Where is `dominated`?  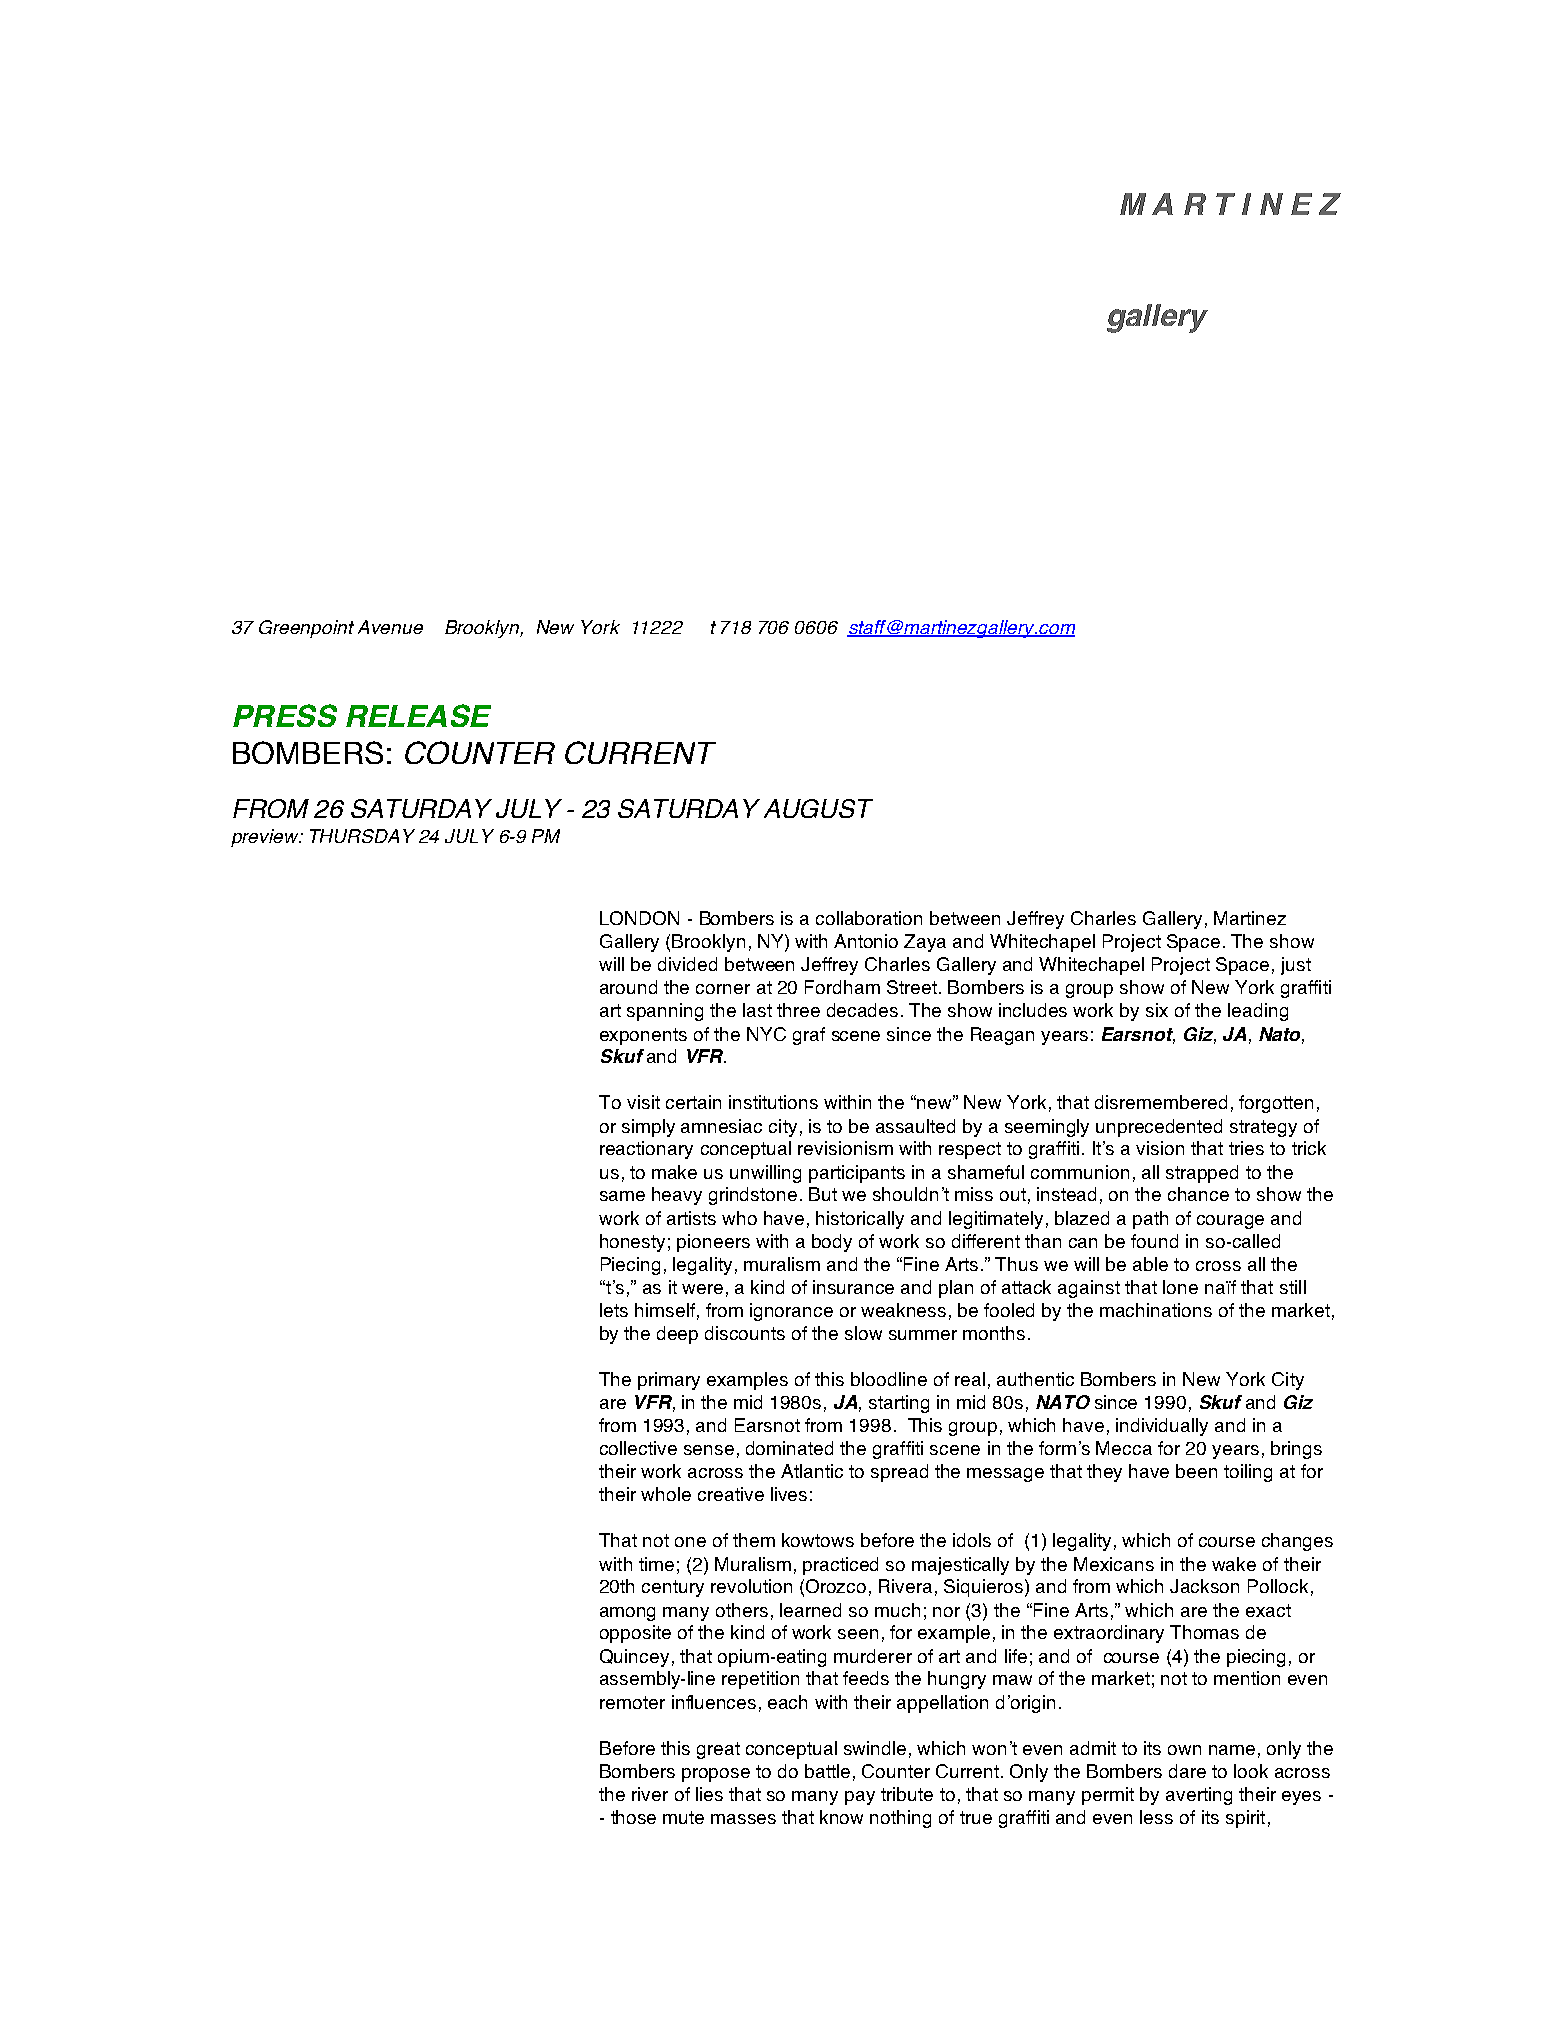 dominated is located at coordinates (789, 1448).
